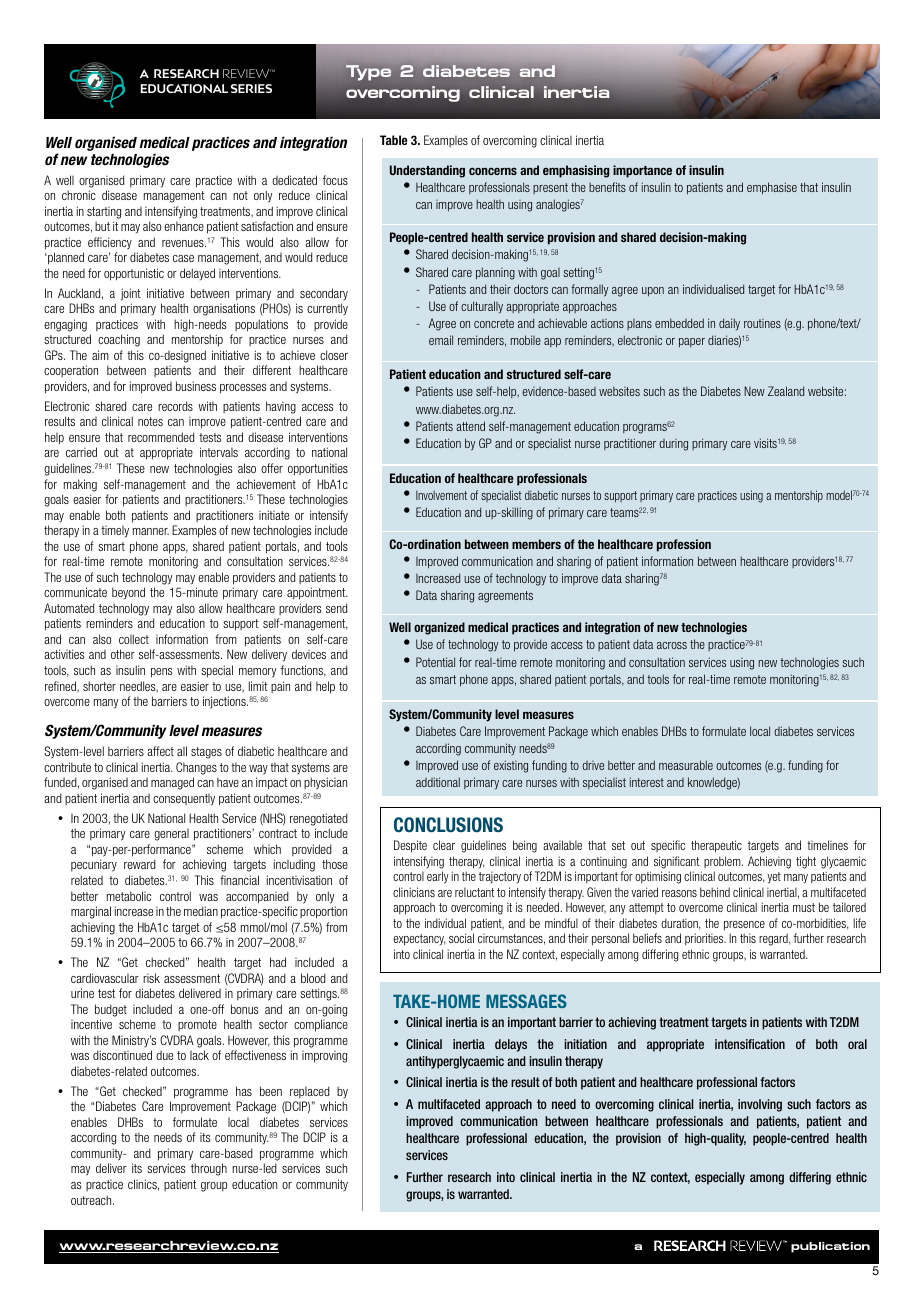 This image has height=1308, width=924. Describe the element at coordinates (394, 140) in the image. I see `Table` at that location.
